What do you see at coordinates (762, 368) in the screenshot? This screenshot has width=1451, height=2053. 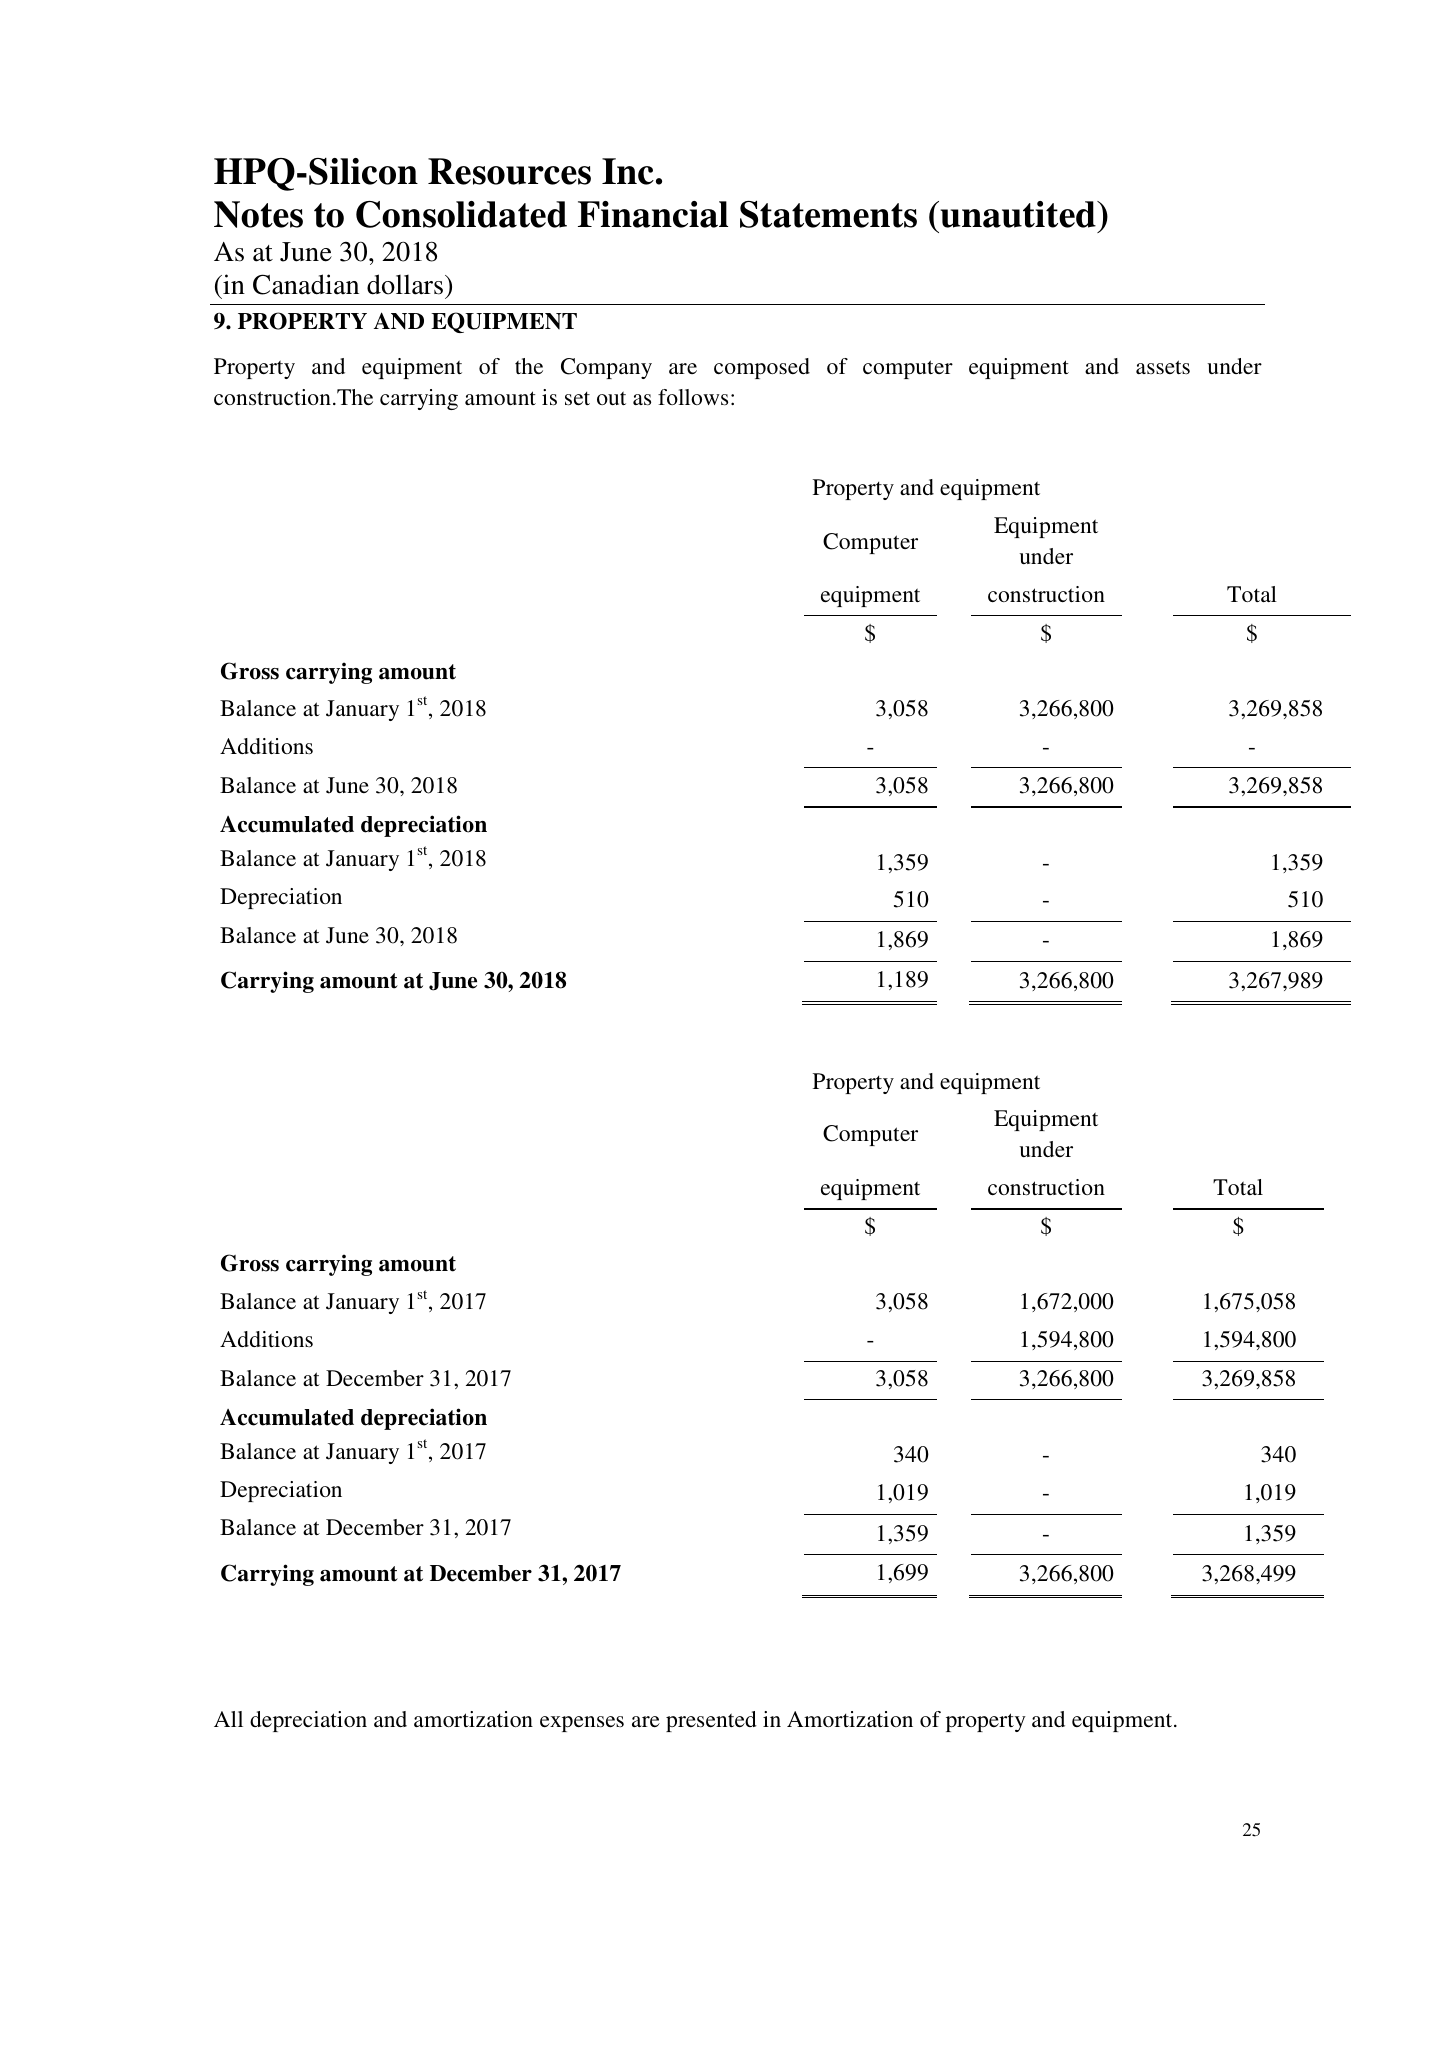 I see `composed` at bounding box center [762, 368].
